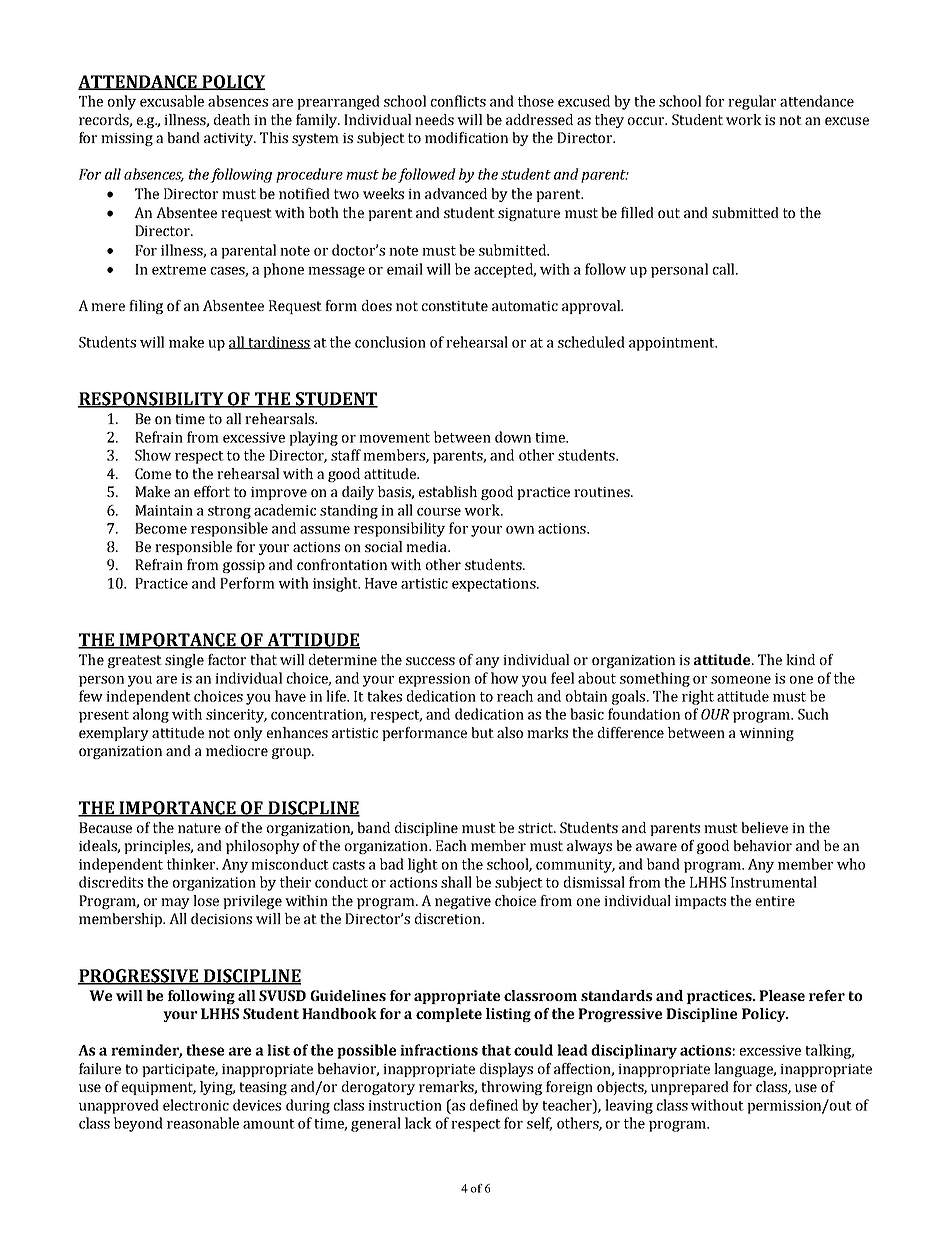  I want to click on regular, so click(752, 102).
